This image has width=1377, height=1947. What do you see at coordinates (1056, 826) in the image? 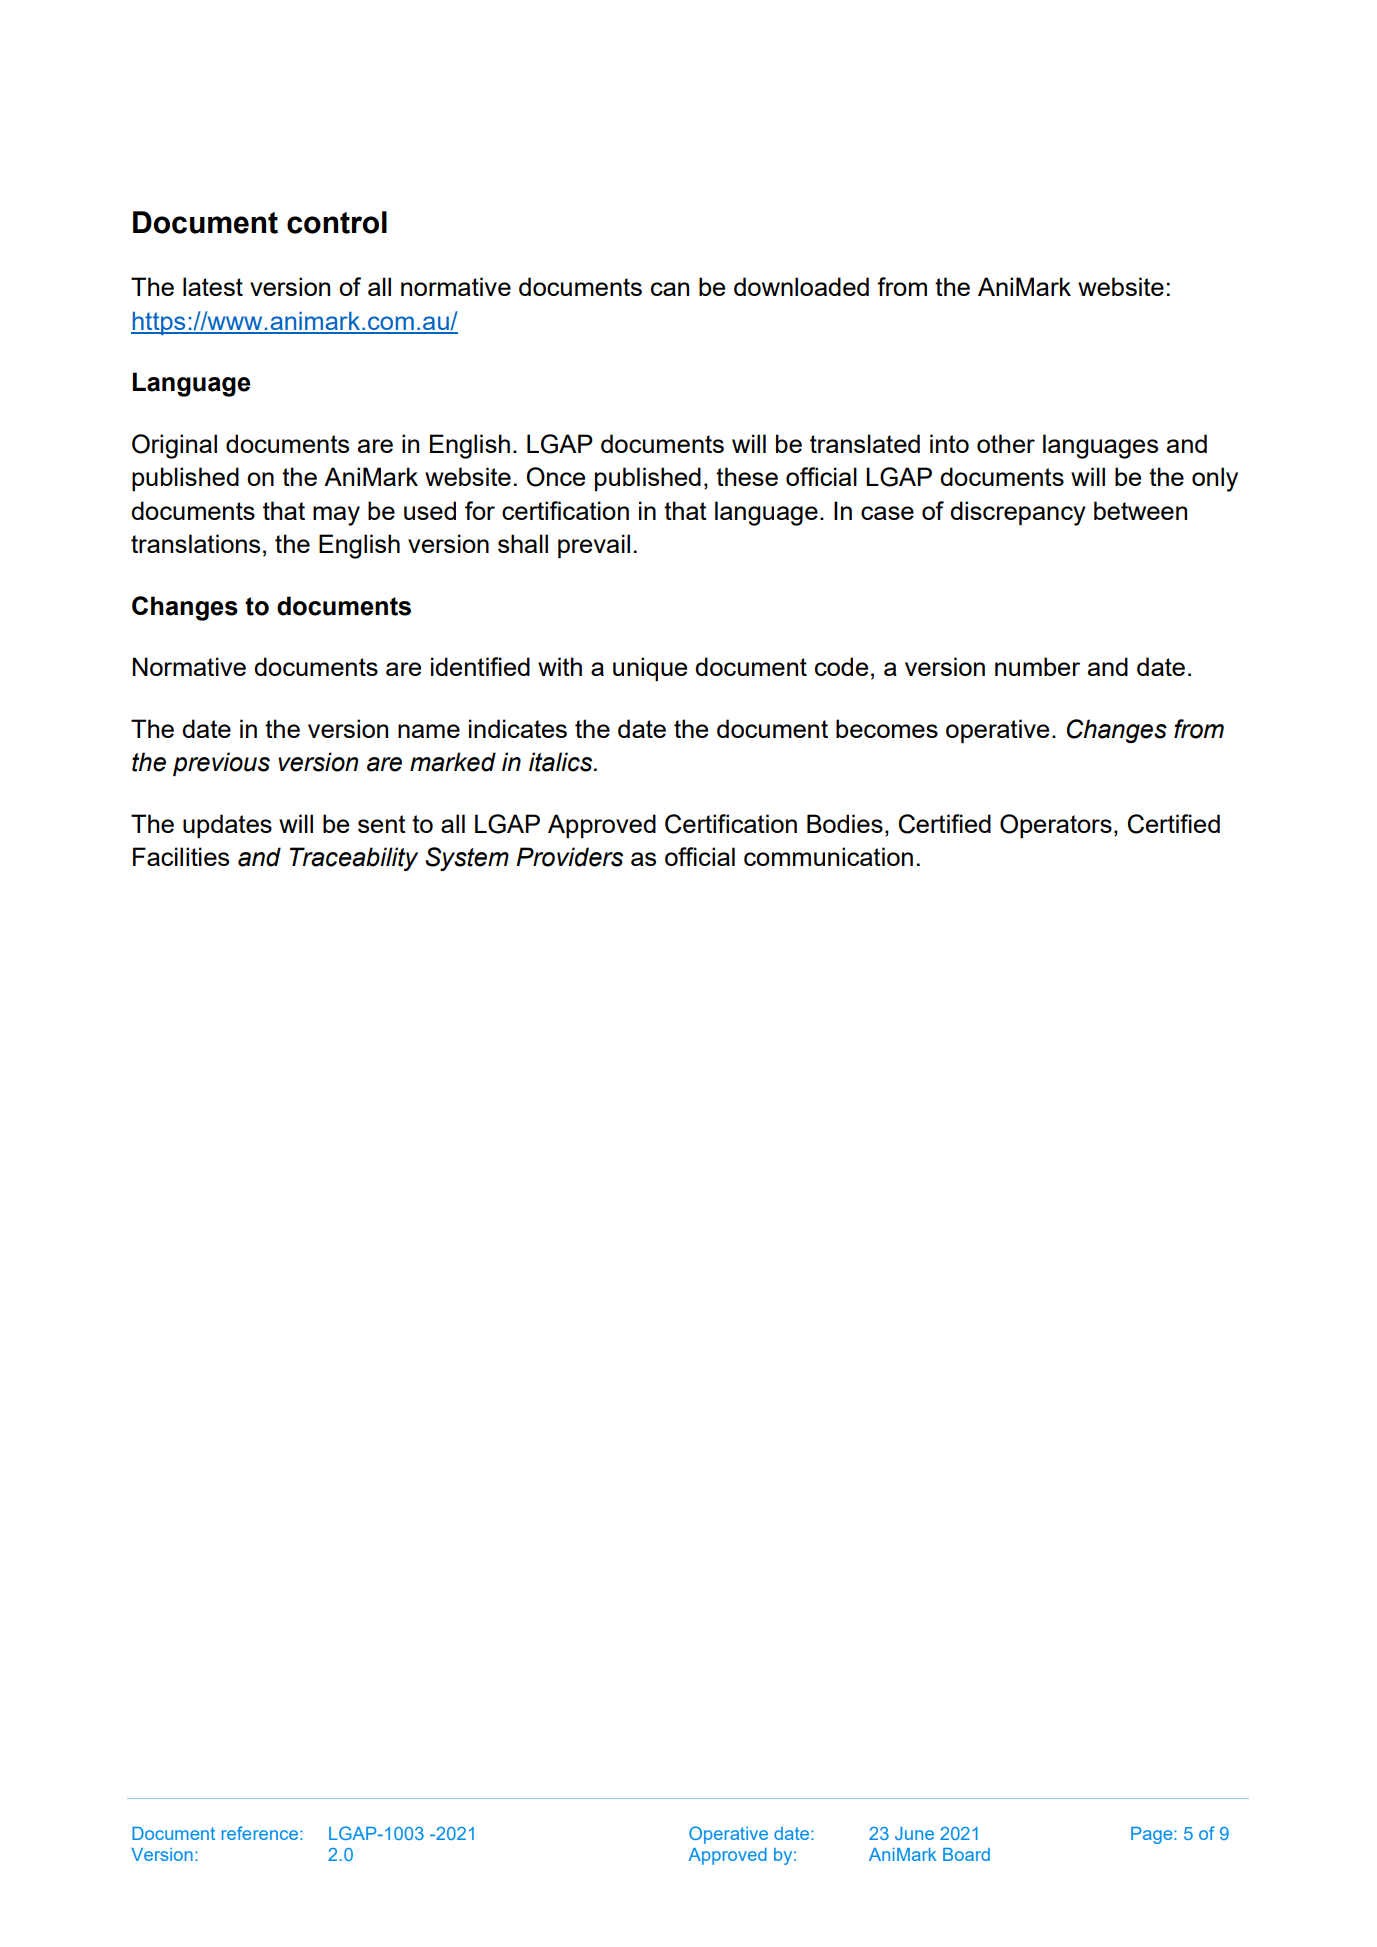
I see `Operators` at bounding box center [1056, 826].
